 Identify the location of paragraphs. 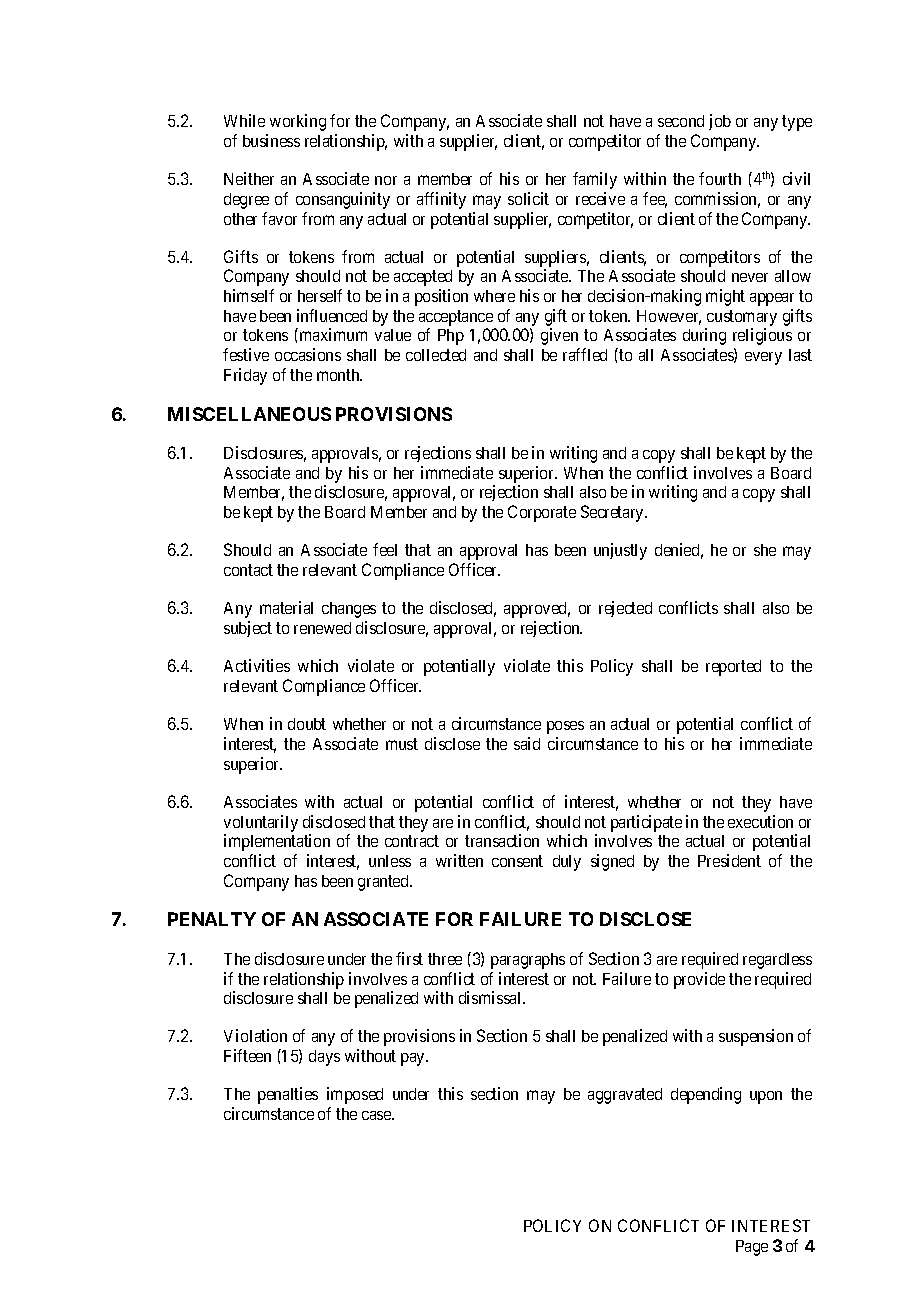
(528, 961).
